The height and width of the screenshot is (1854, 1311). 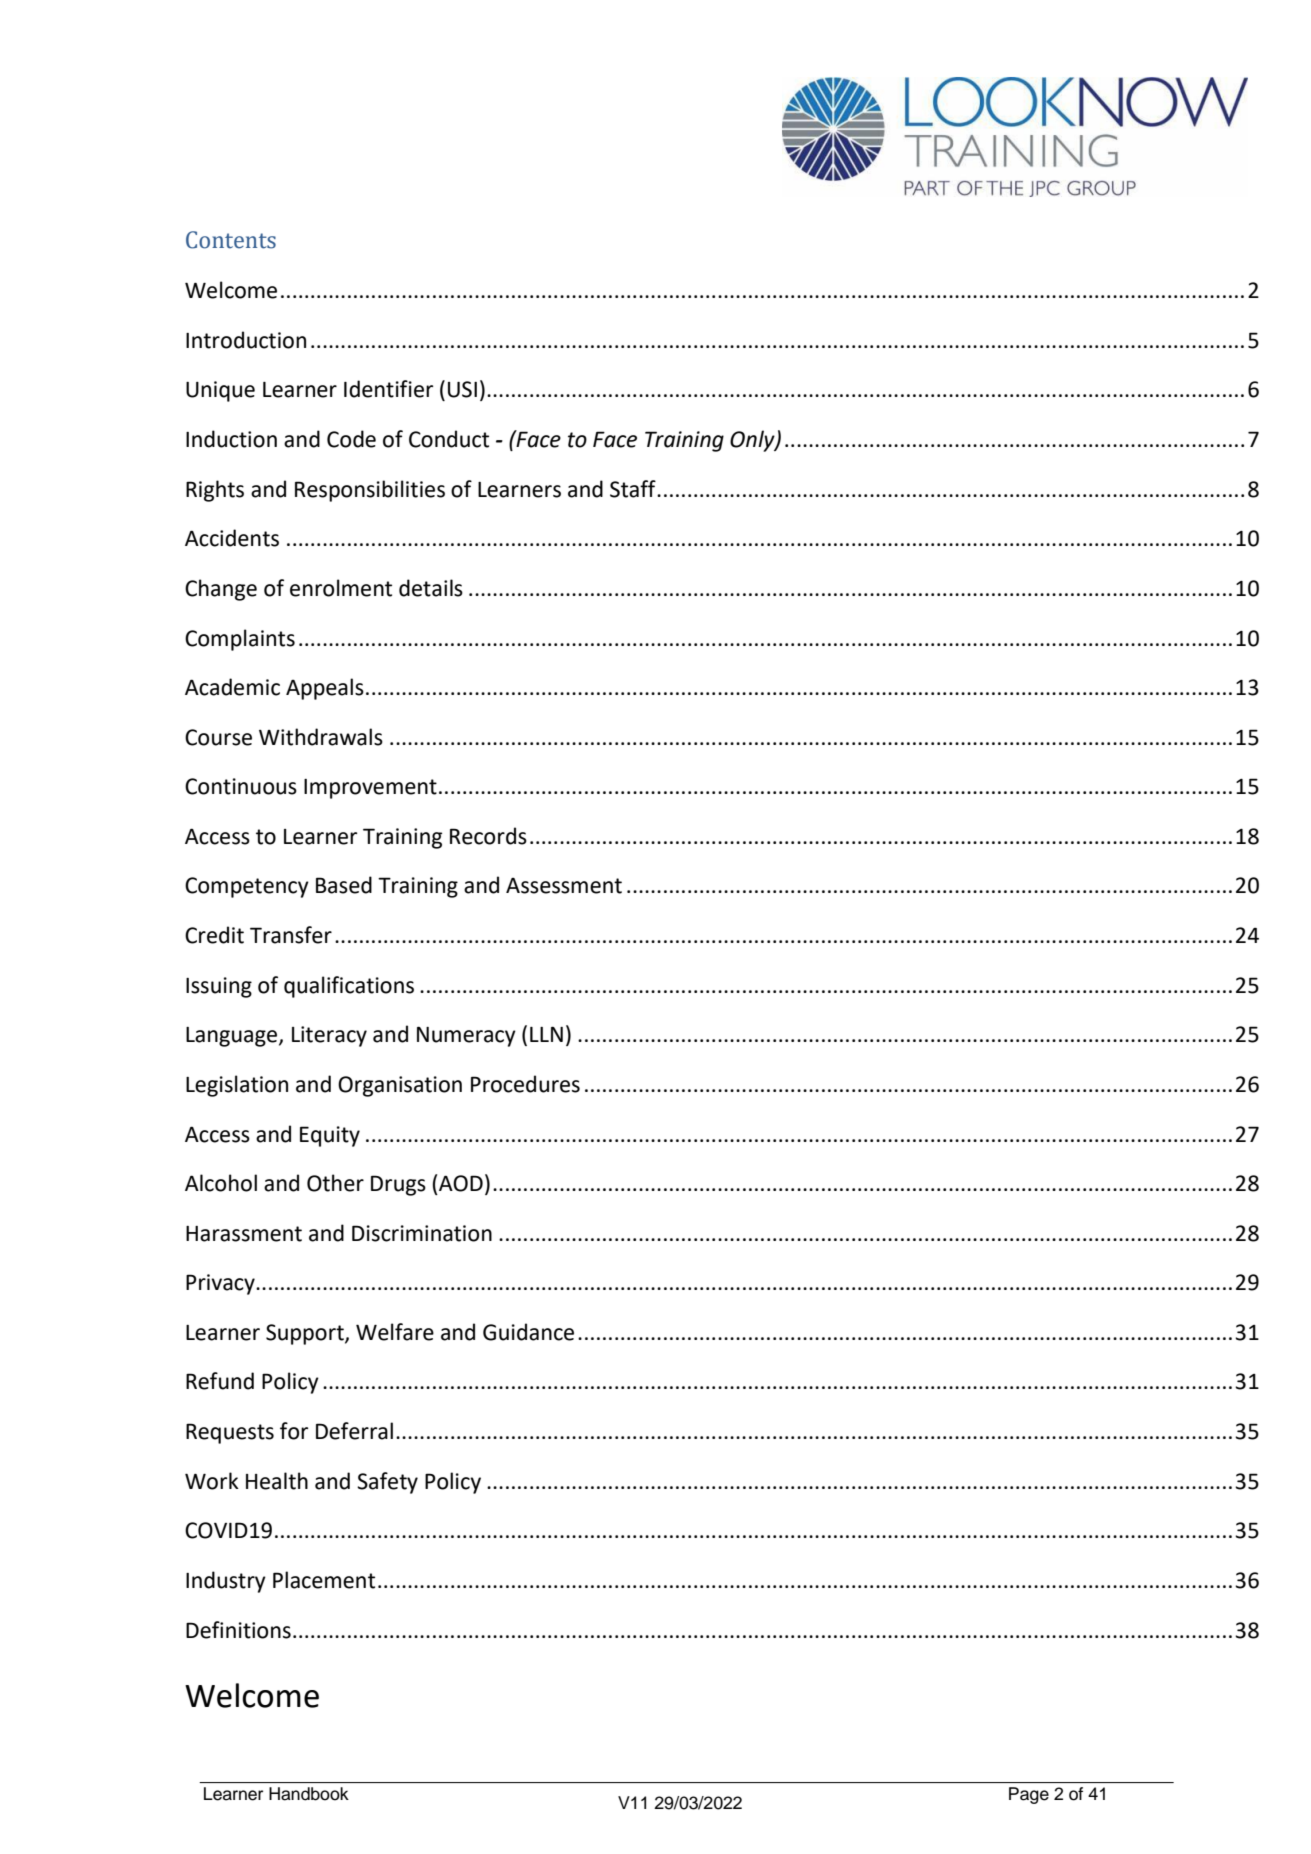 What do you see at coordinates (309, 1794) in the screenshot?
I see `Handbook` at bounding box center [309, 1794].
